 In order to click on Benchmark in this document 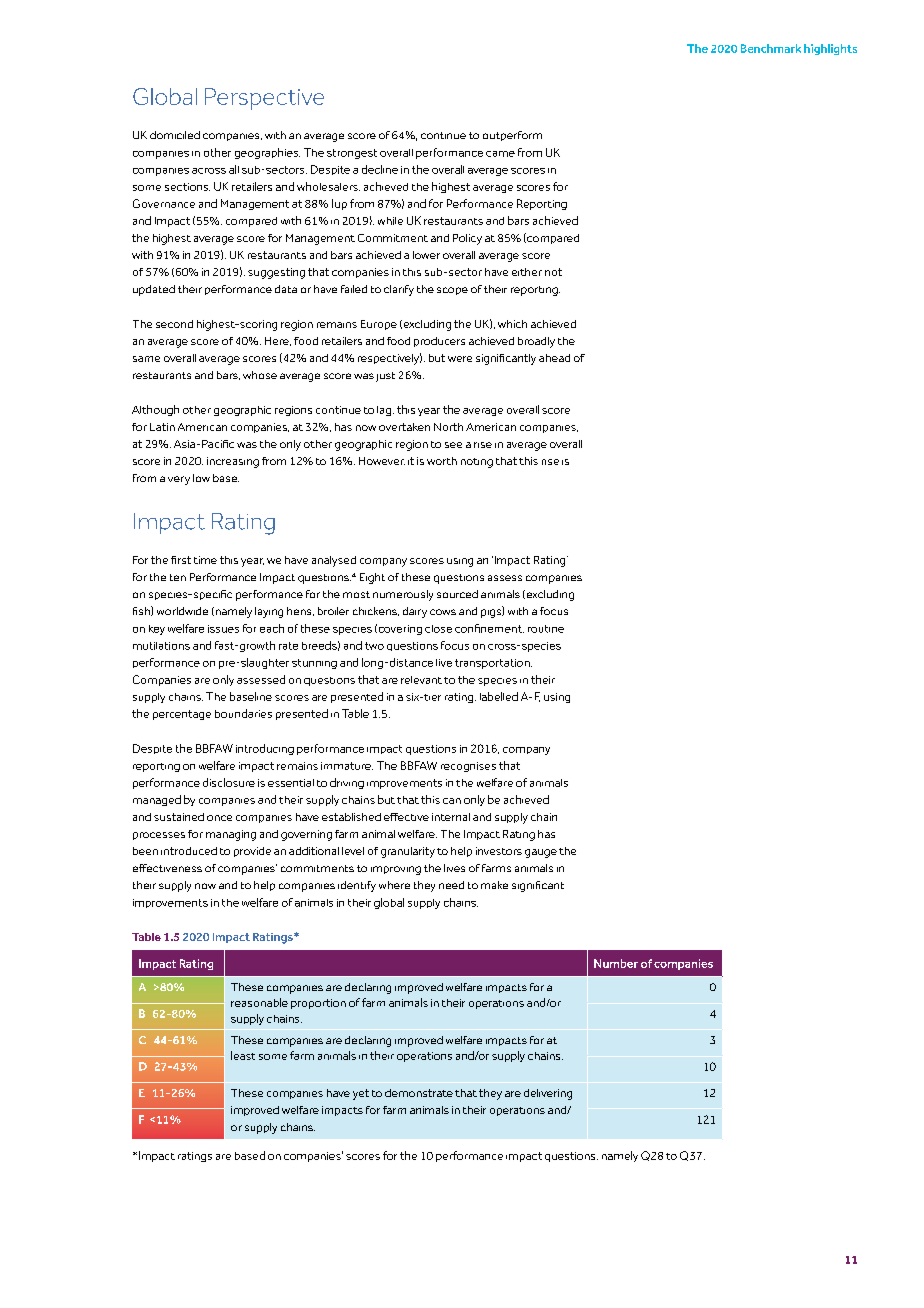, I will do `click(771, 48)`.
